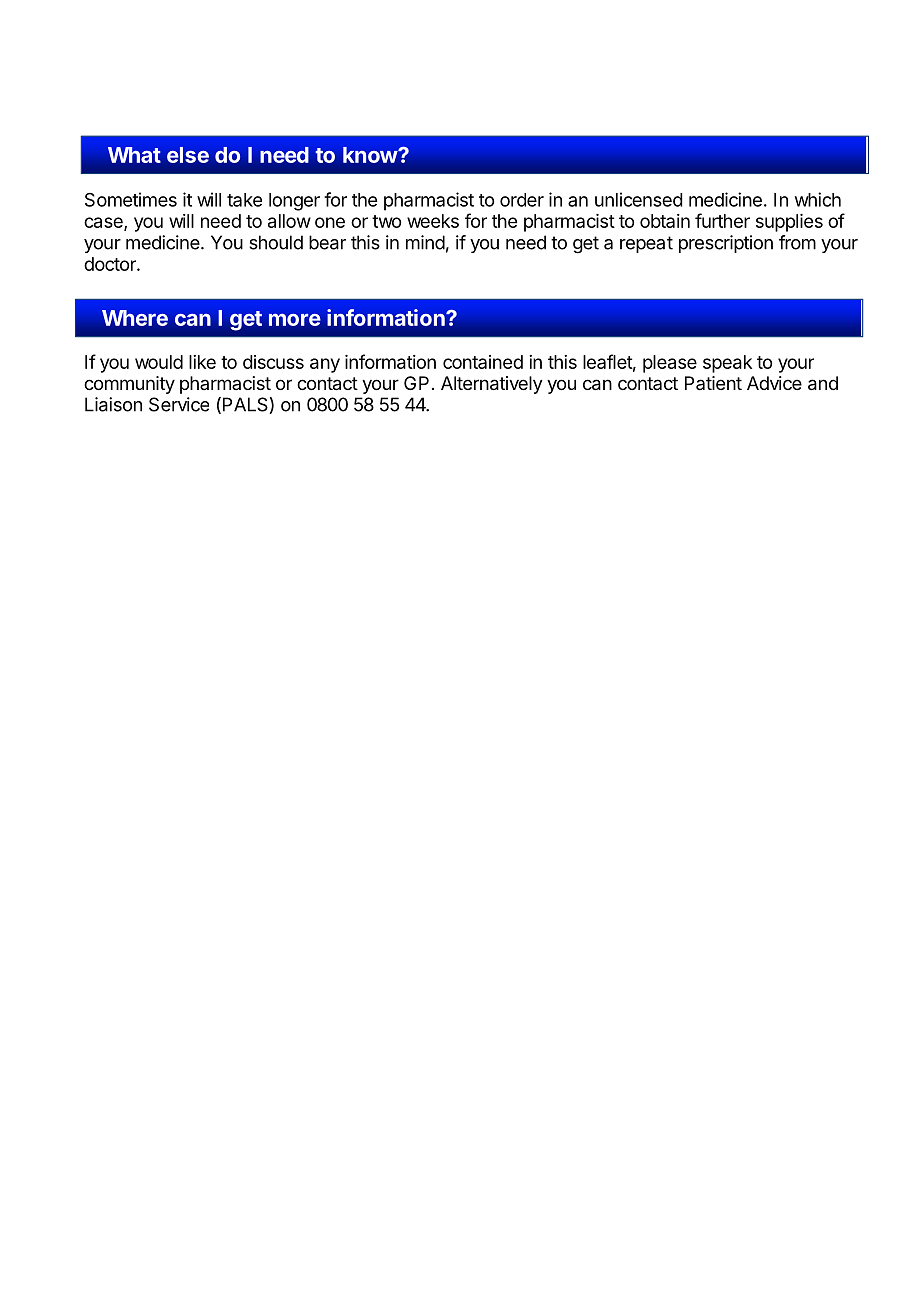  What do you see at coordinates (179, 404) in the document?
I see `Service` at bounding box center [179, 404].
